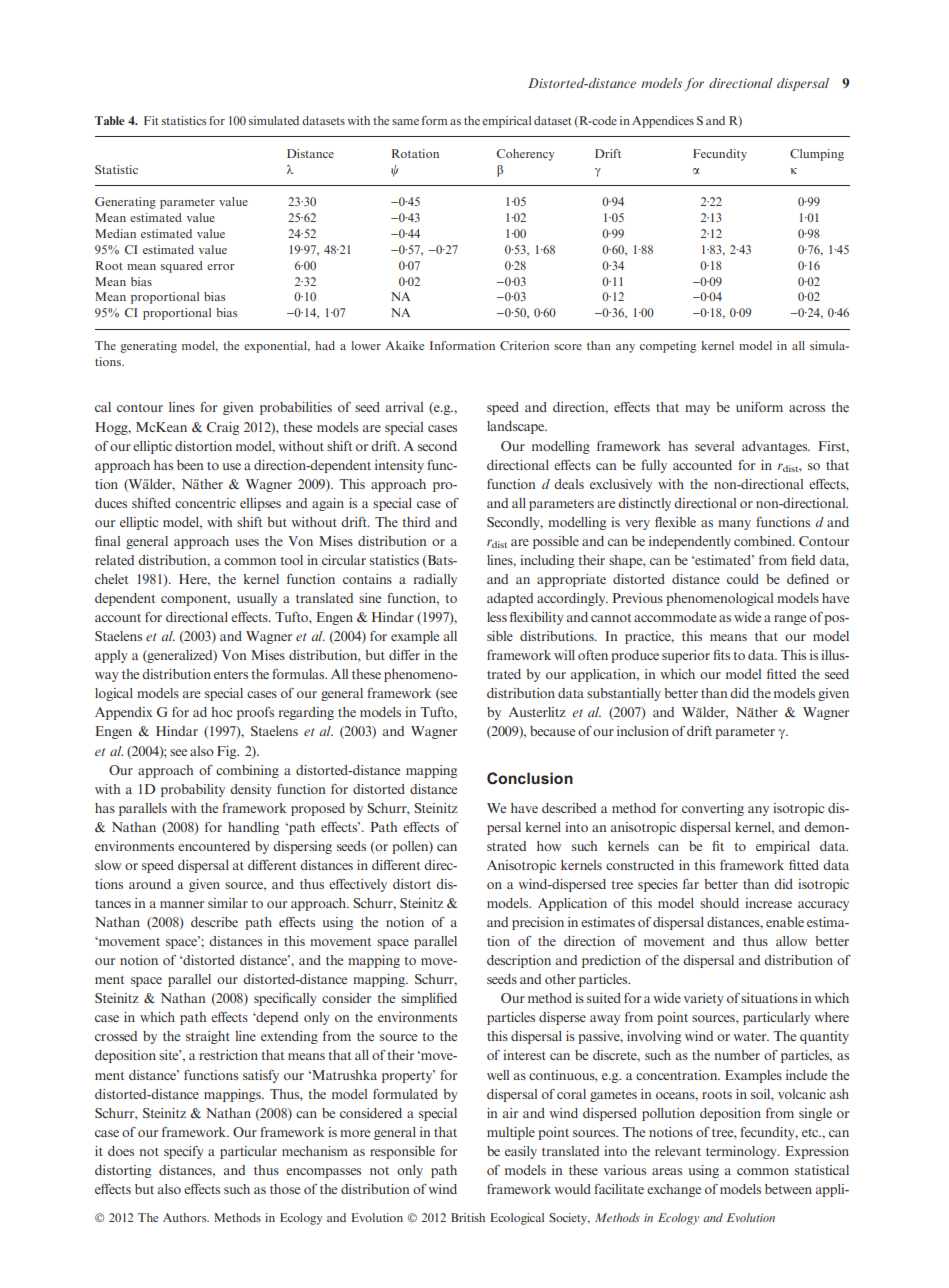 The height and width of the document is (1288, 949). What do you see at coordinates (186, 1217) in the document?
I see `Authors` at bounding box center [186, 1217].
